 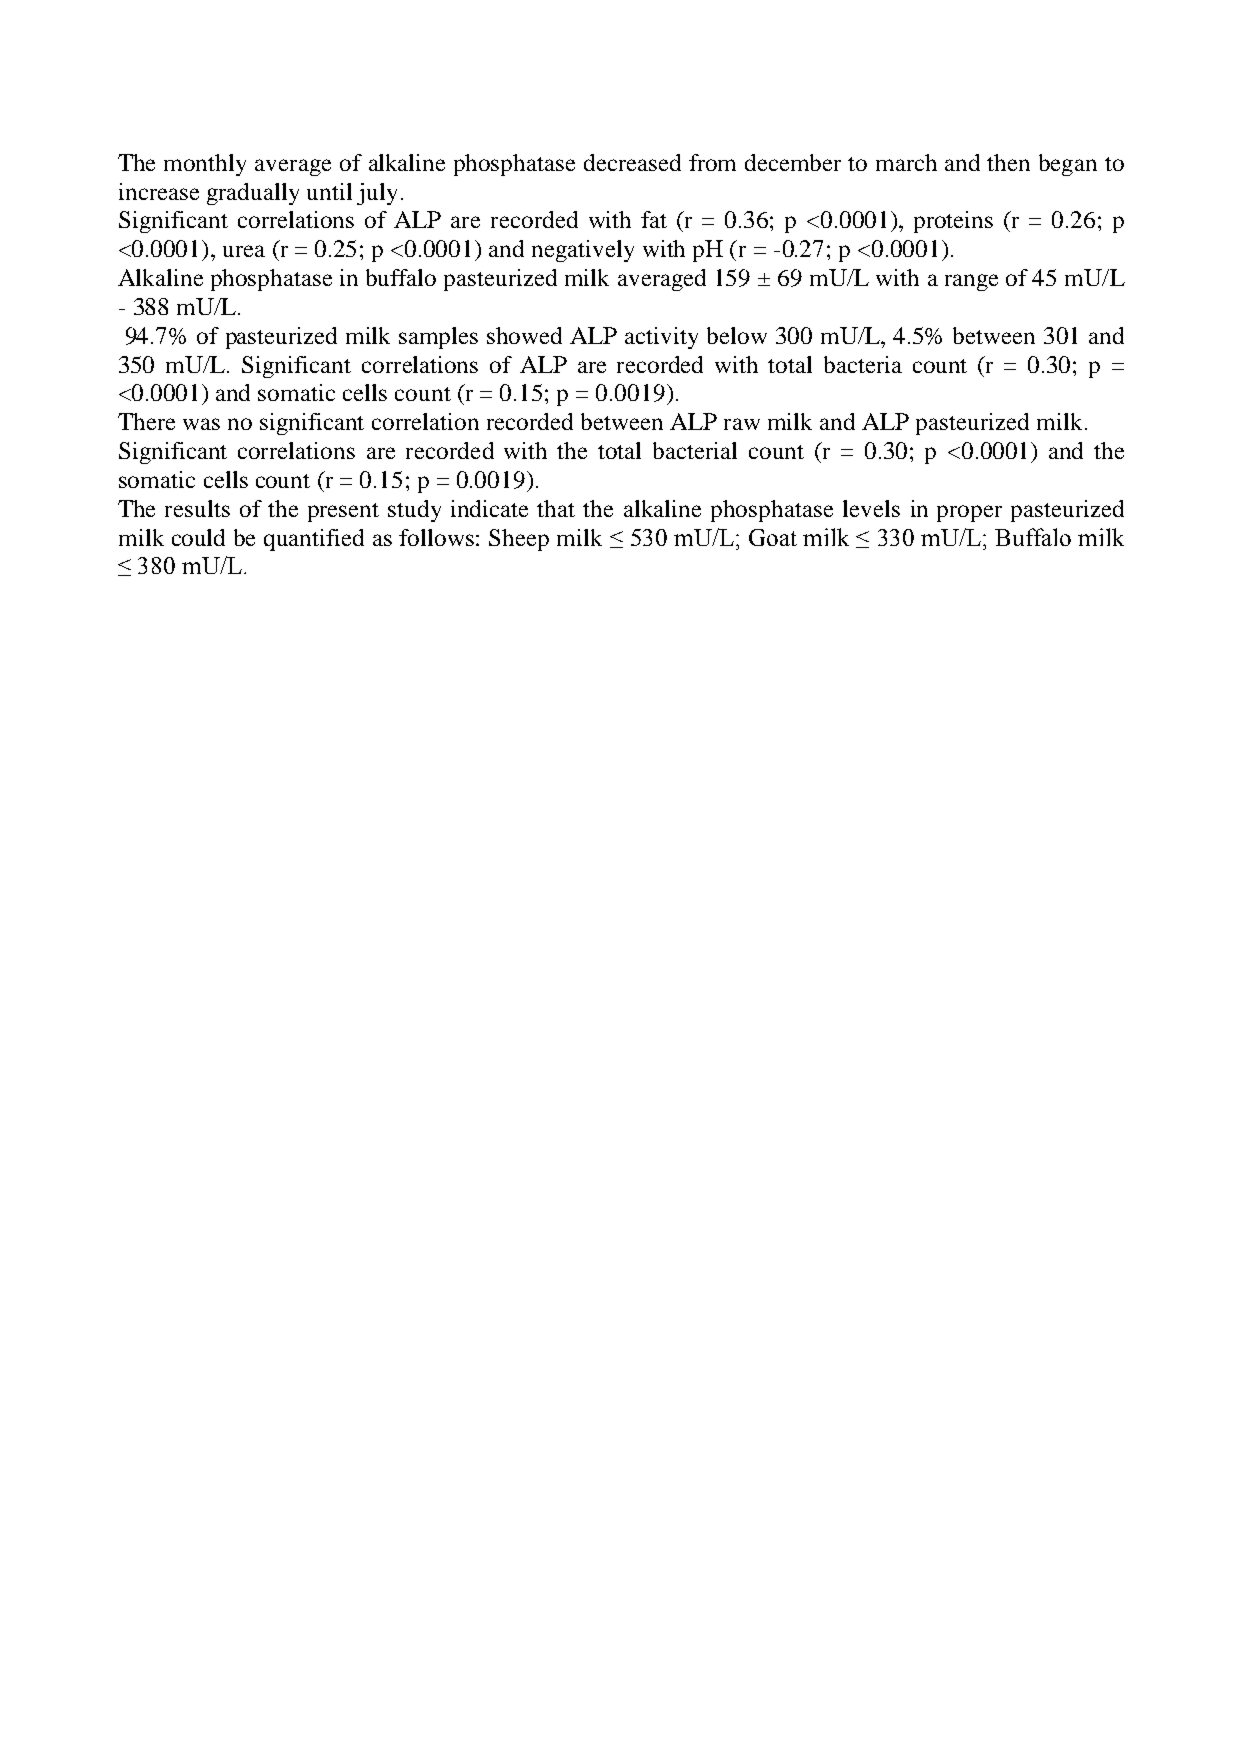 I want to click on could, so click(x=198, y=537).
